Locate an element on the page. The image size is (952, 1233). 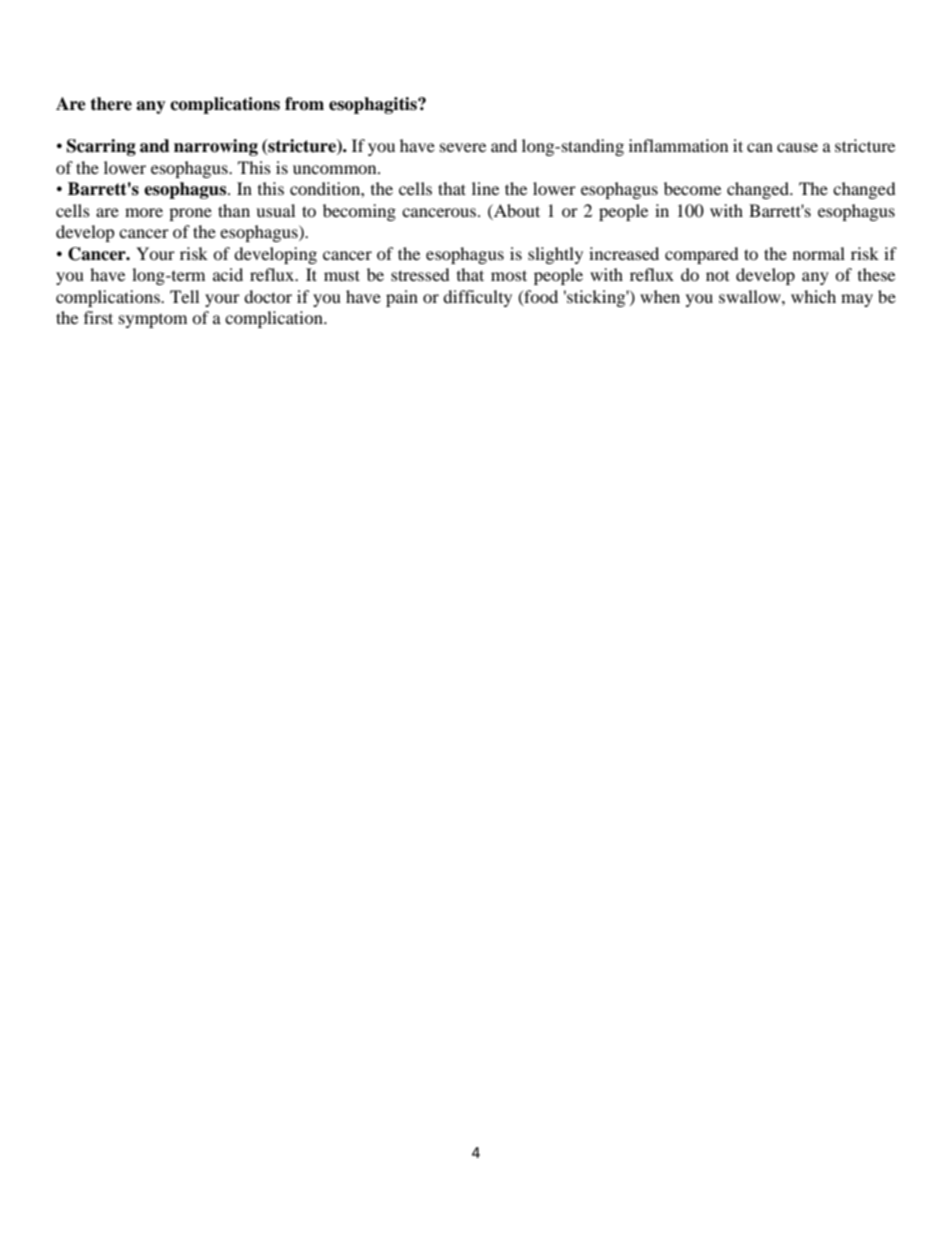
may is located at coordinates (857, 300).
